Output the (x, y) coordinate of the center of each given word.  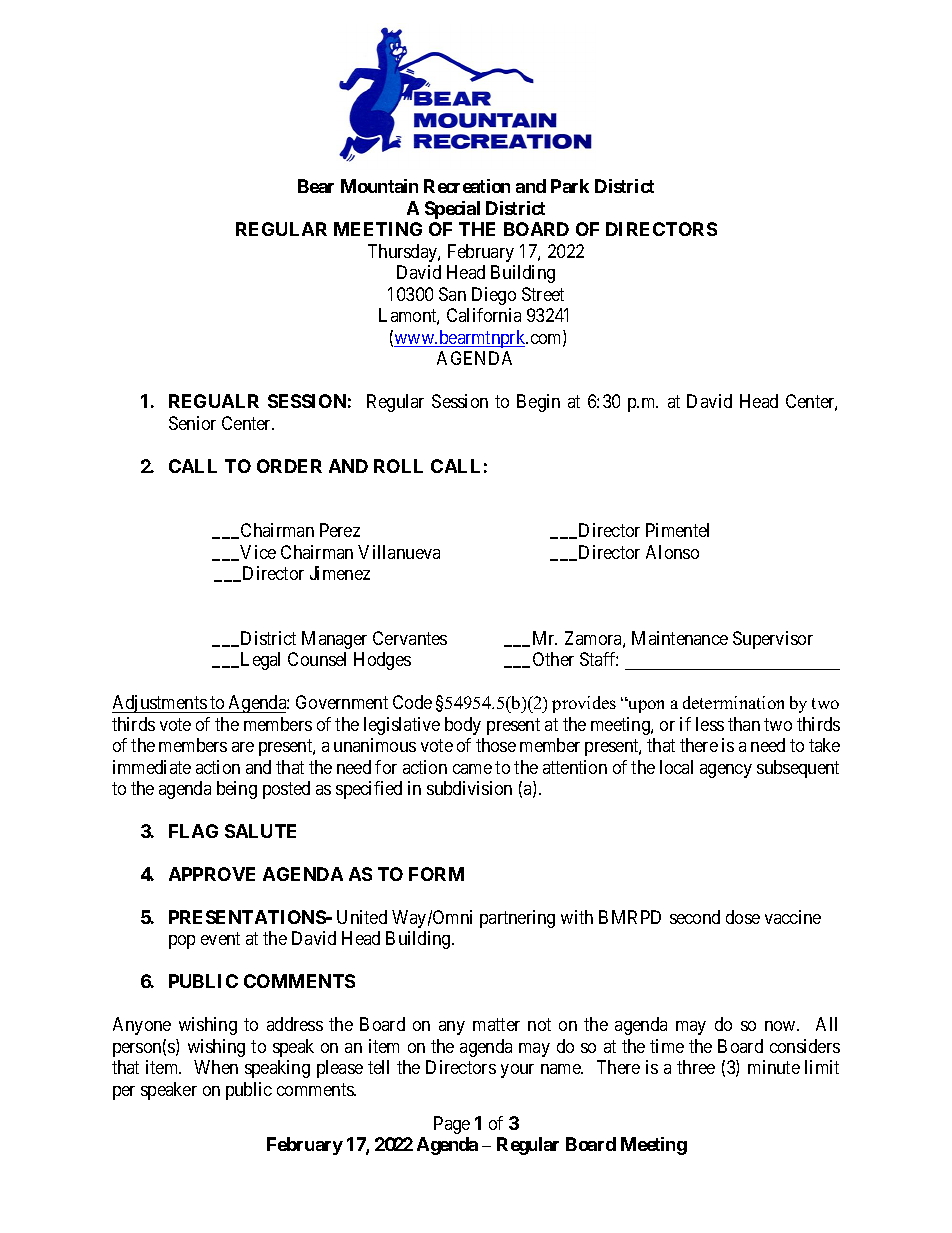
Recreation (467, 186)
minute (774, 1067)
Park (570, 186)
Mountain (379, 186)
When (216, 1067)
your (517, 1071)
